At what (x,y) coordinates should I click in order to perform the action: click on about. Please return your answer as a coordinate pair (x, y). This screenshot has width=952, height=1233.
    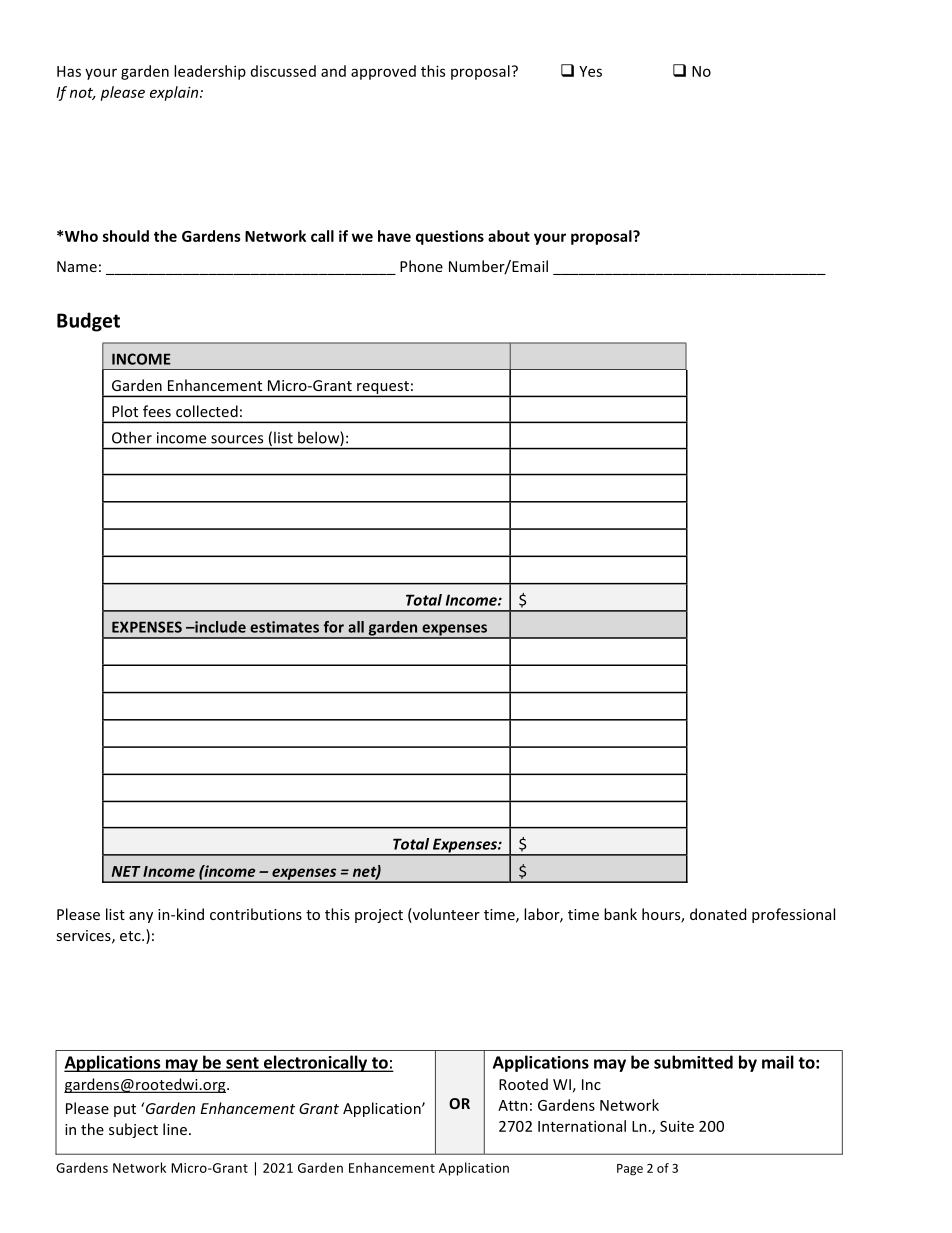
    Looking at the image, I should click on (509, 236).
